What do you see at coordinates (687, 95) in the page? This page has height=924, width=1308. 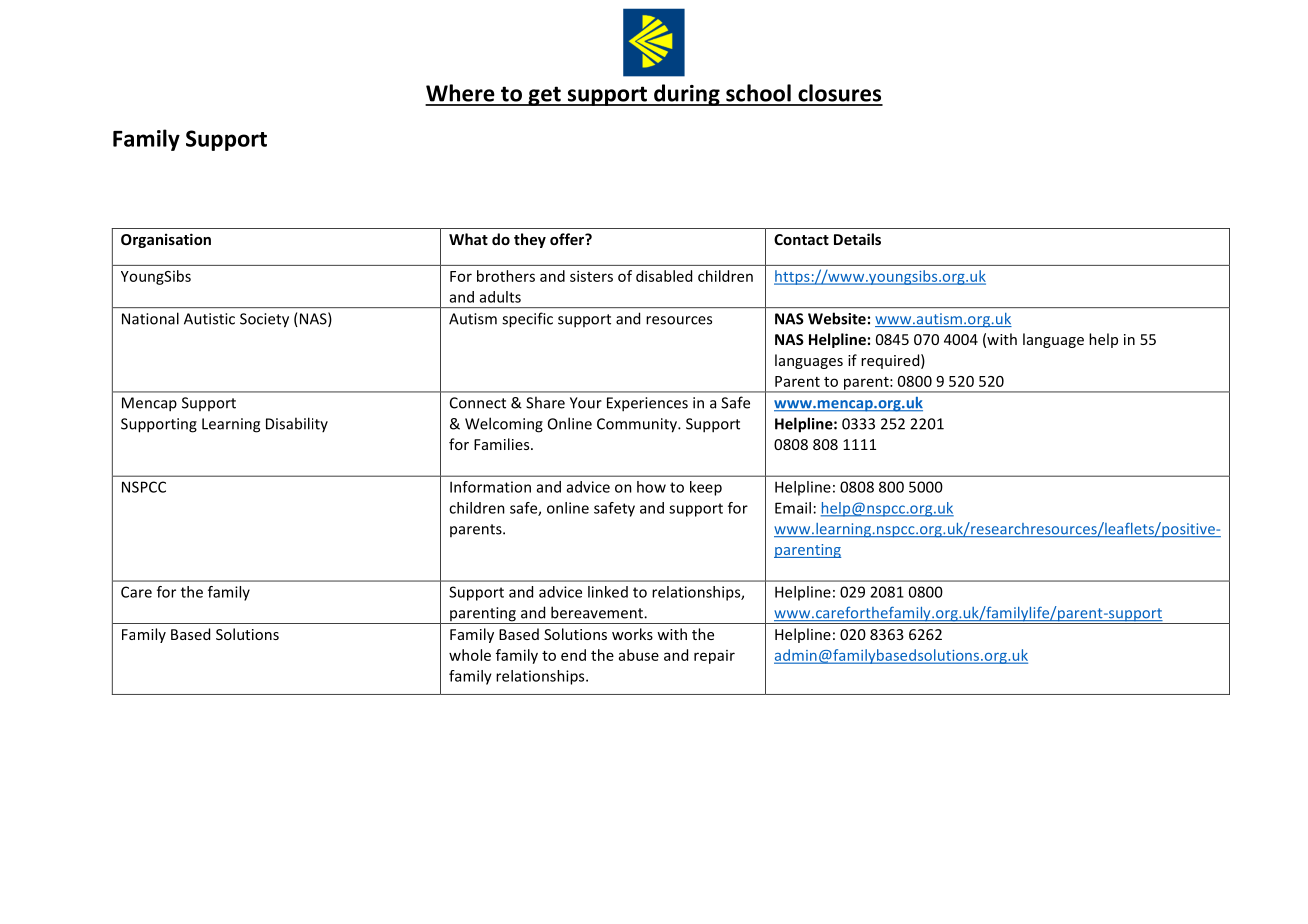 I see `during` at bounding box center [687, 95].
